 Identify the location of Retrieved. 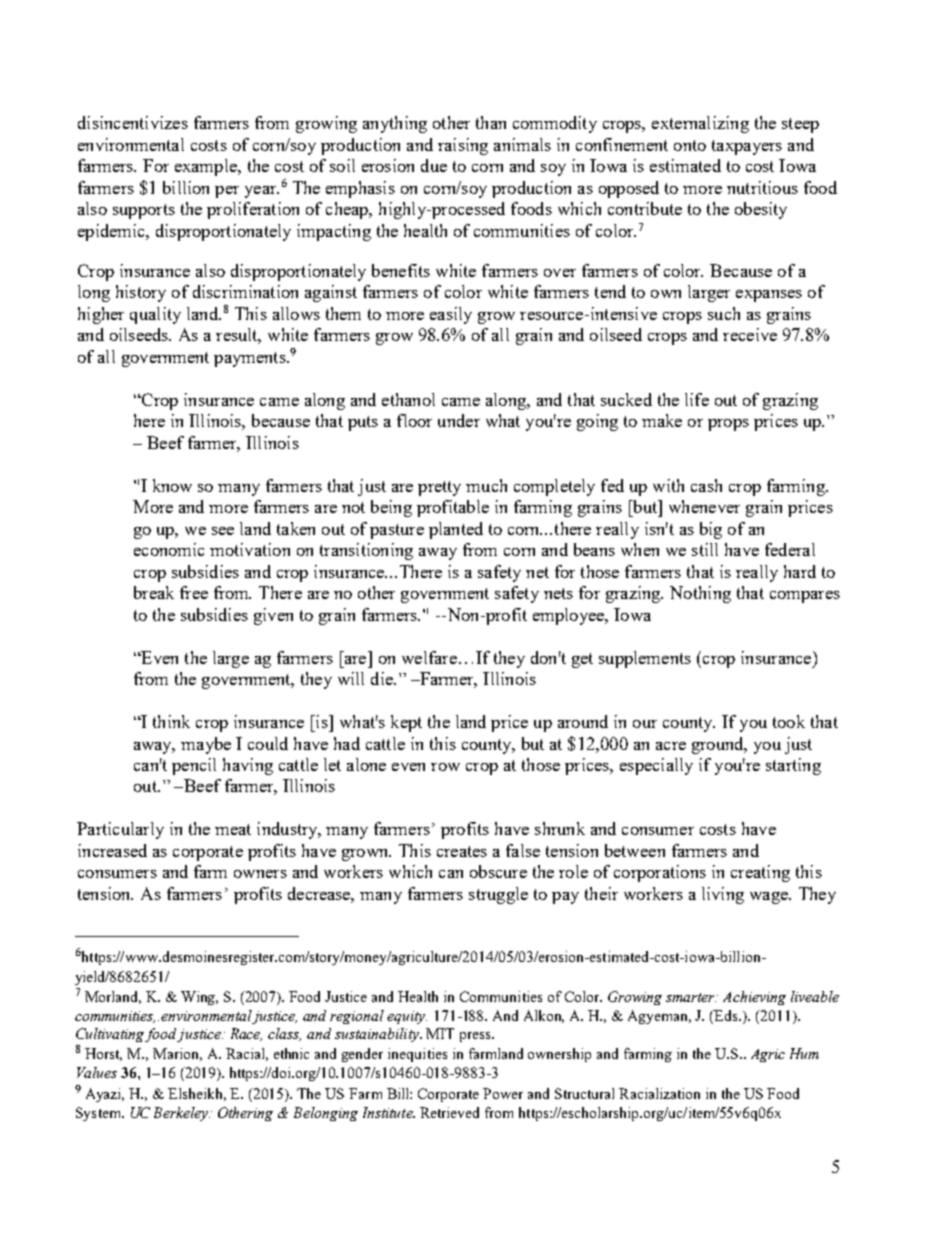
(449, 1112).
